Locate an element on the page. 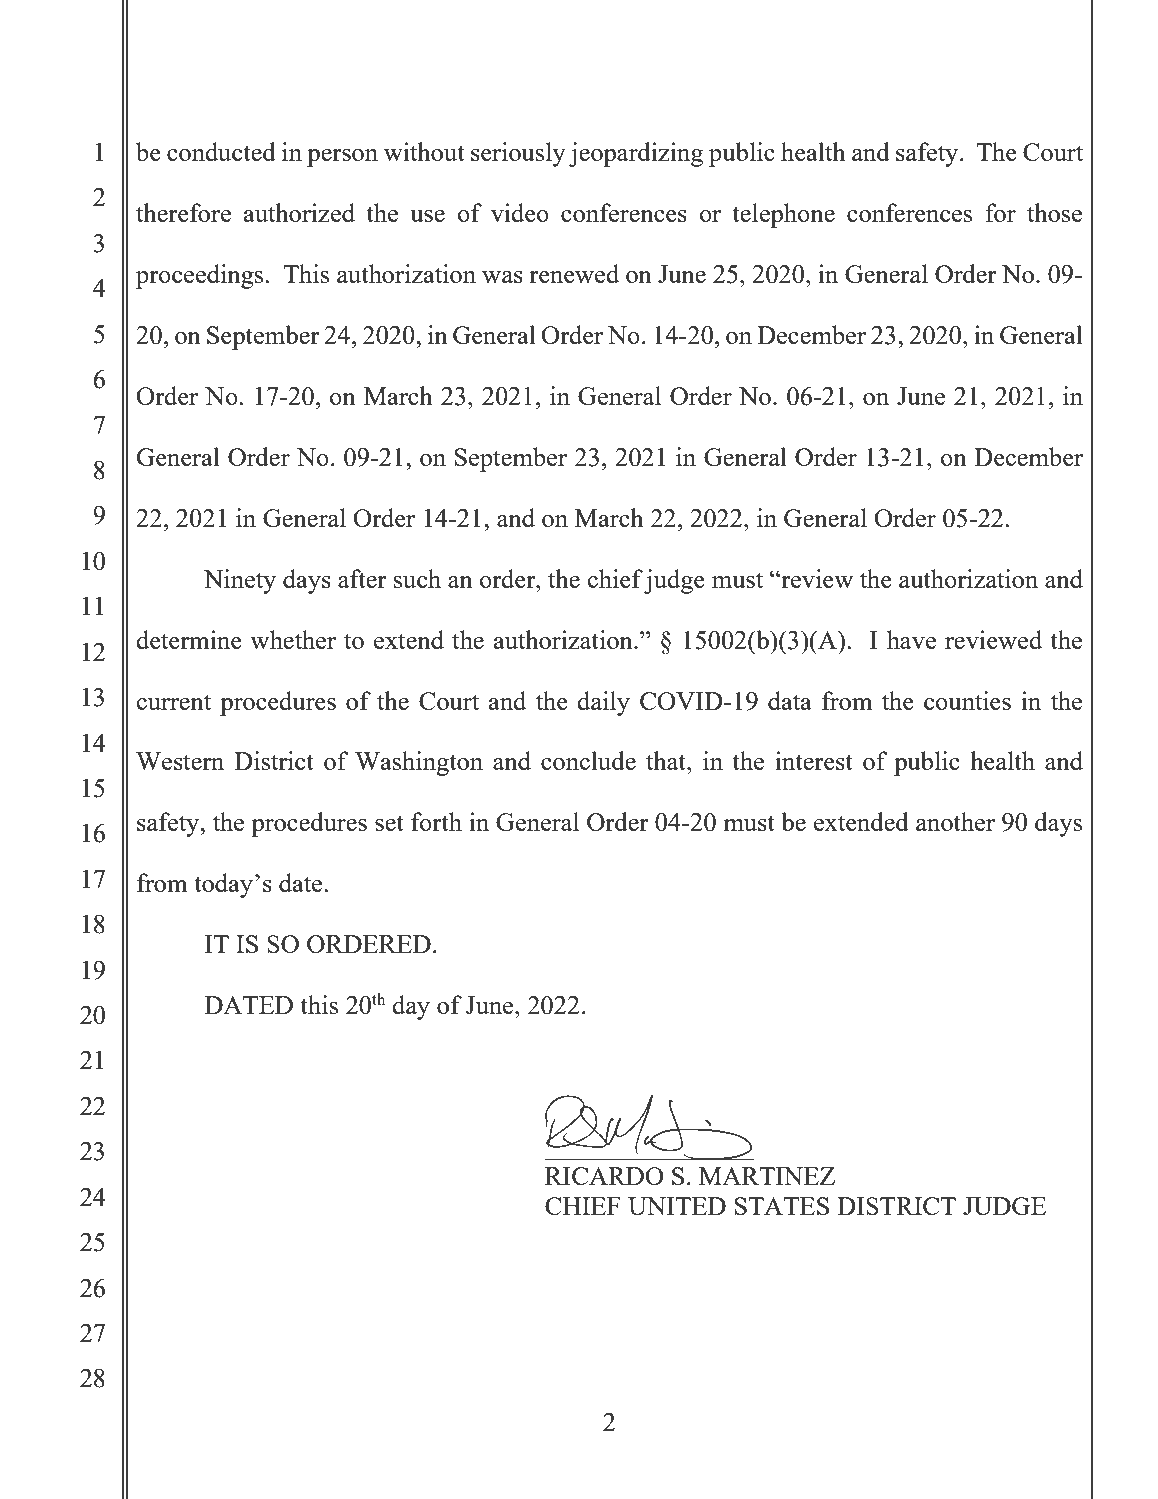 The height and width of the page is (1499, 1158). RICARDO is located at coordinates (604, 1176).
